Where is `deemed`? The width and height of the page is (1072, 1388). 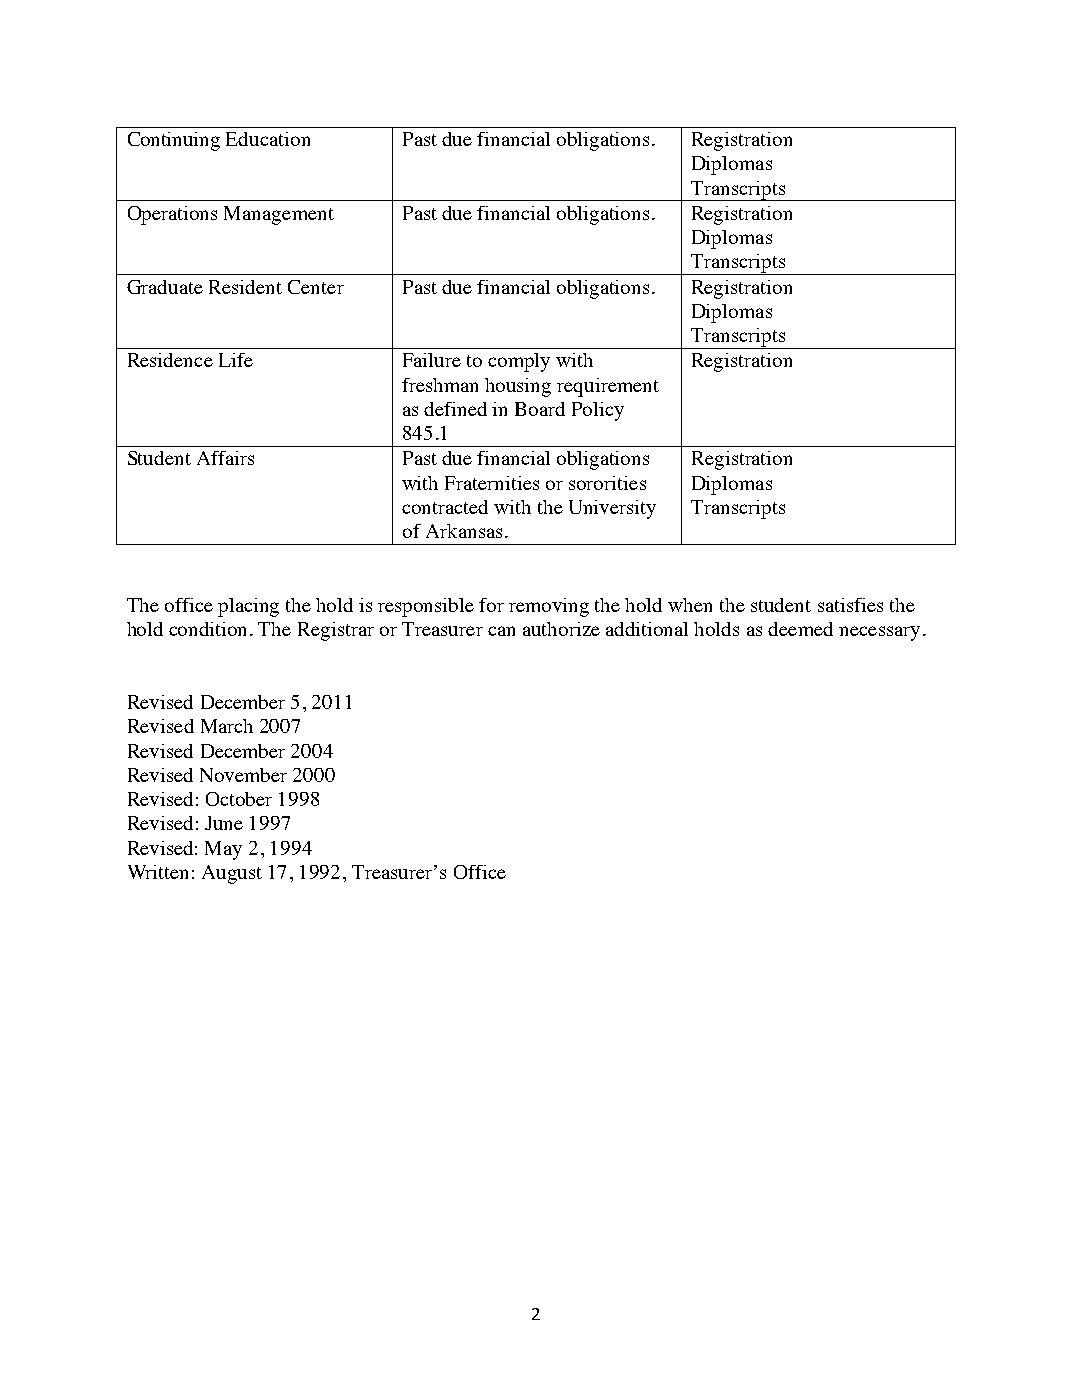
deemed is located at coordinates (800, 629).
